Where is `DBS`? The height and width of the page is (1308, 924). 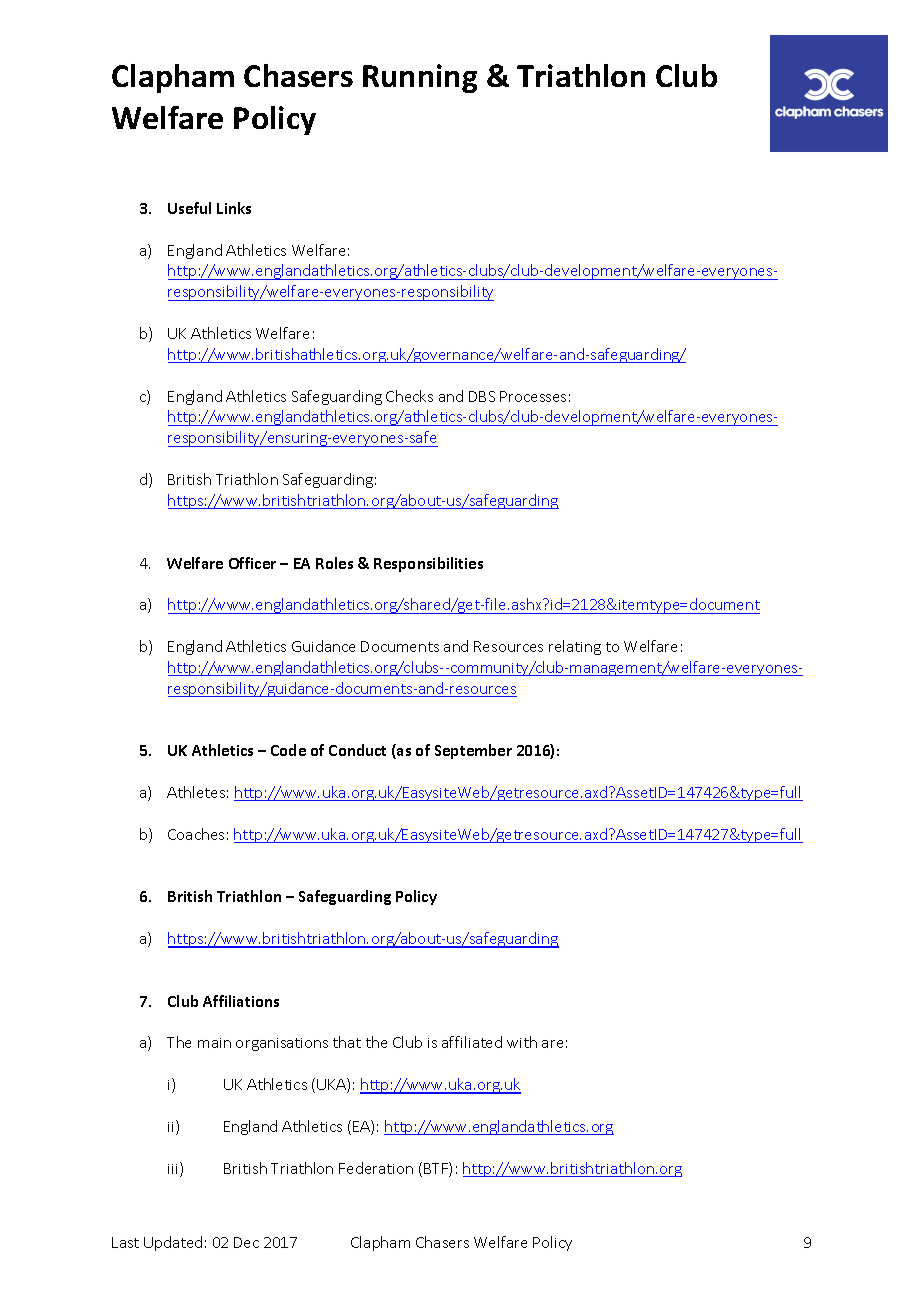 DBS is located at coordinates (482, 396).
